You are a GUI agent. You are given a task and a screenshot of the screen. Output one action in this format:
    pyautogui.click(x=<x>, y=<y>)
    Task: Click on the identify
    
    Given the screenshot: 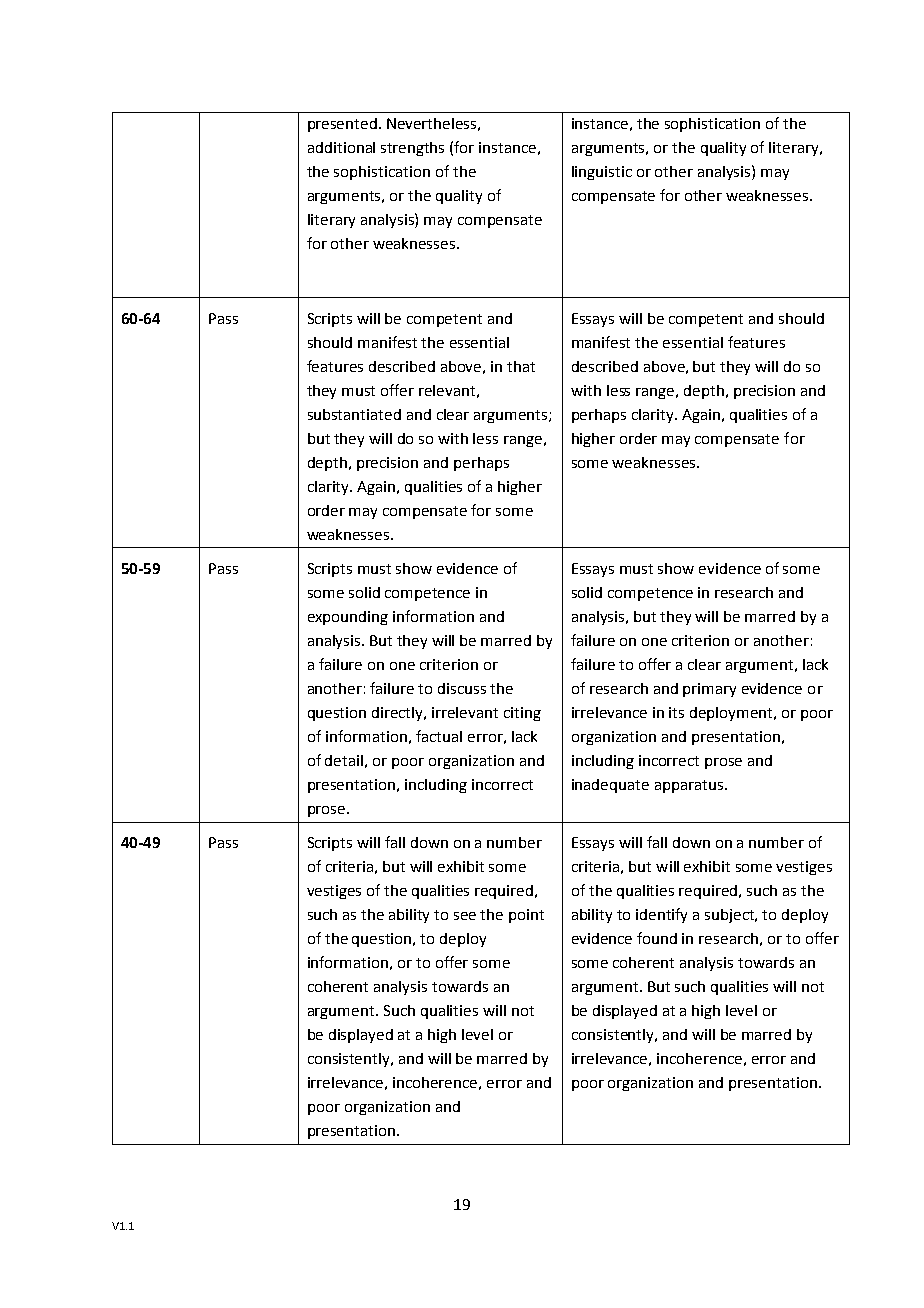 What is the action you would take?
    pyautogui.click(x=661, y=915)
